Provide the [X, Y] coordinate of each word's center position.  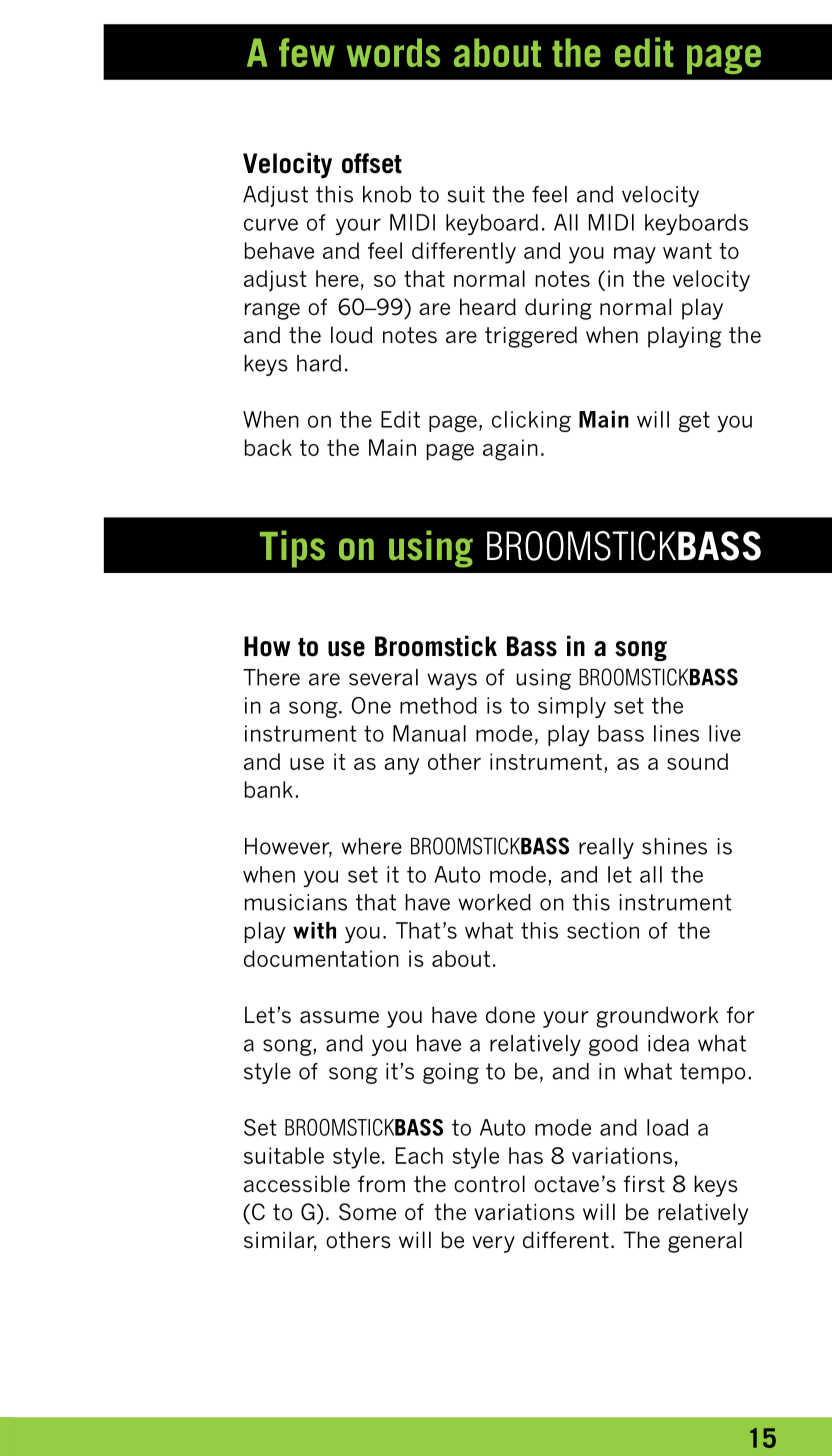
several [383, 677]
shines [674, 846]
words [393, 52]
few [307, 52]
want [687, 251]
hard [319, 363]
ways [452, 681]
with [314, 930]
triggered [531, 337]
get [694, 421]
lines [676, 733]
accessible [297, 1184]
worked [494, 902]
